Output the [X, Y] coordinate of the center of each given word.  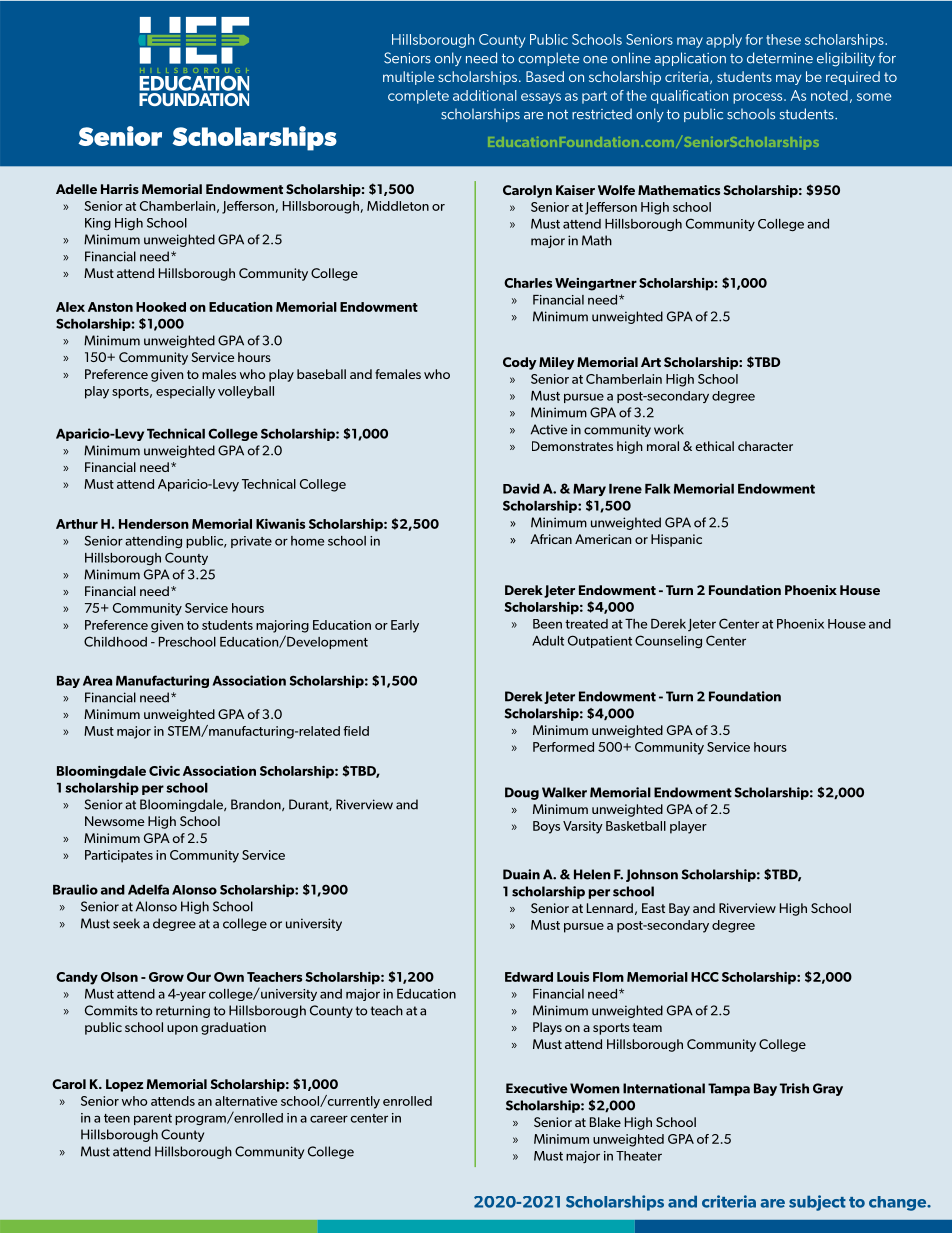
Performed [563, 747]
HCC [705, 977]
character [765, 446]
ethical [714, 446]
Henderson [154, 524]
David [521, 488]
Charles [528, 283]
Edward [529, 977]
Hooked [161, 307]
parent [153, 1119]
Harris [120, 189]
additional [485, 95]
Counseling [668, 641]
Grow [166, 977]
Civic [164, 771]
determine [780, 58]
